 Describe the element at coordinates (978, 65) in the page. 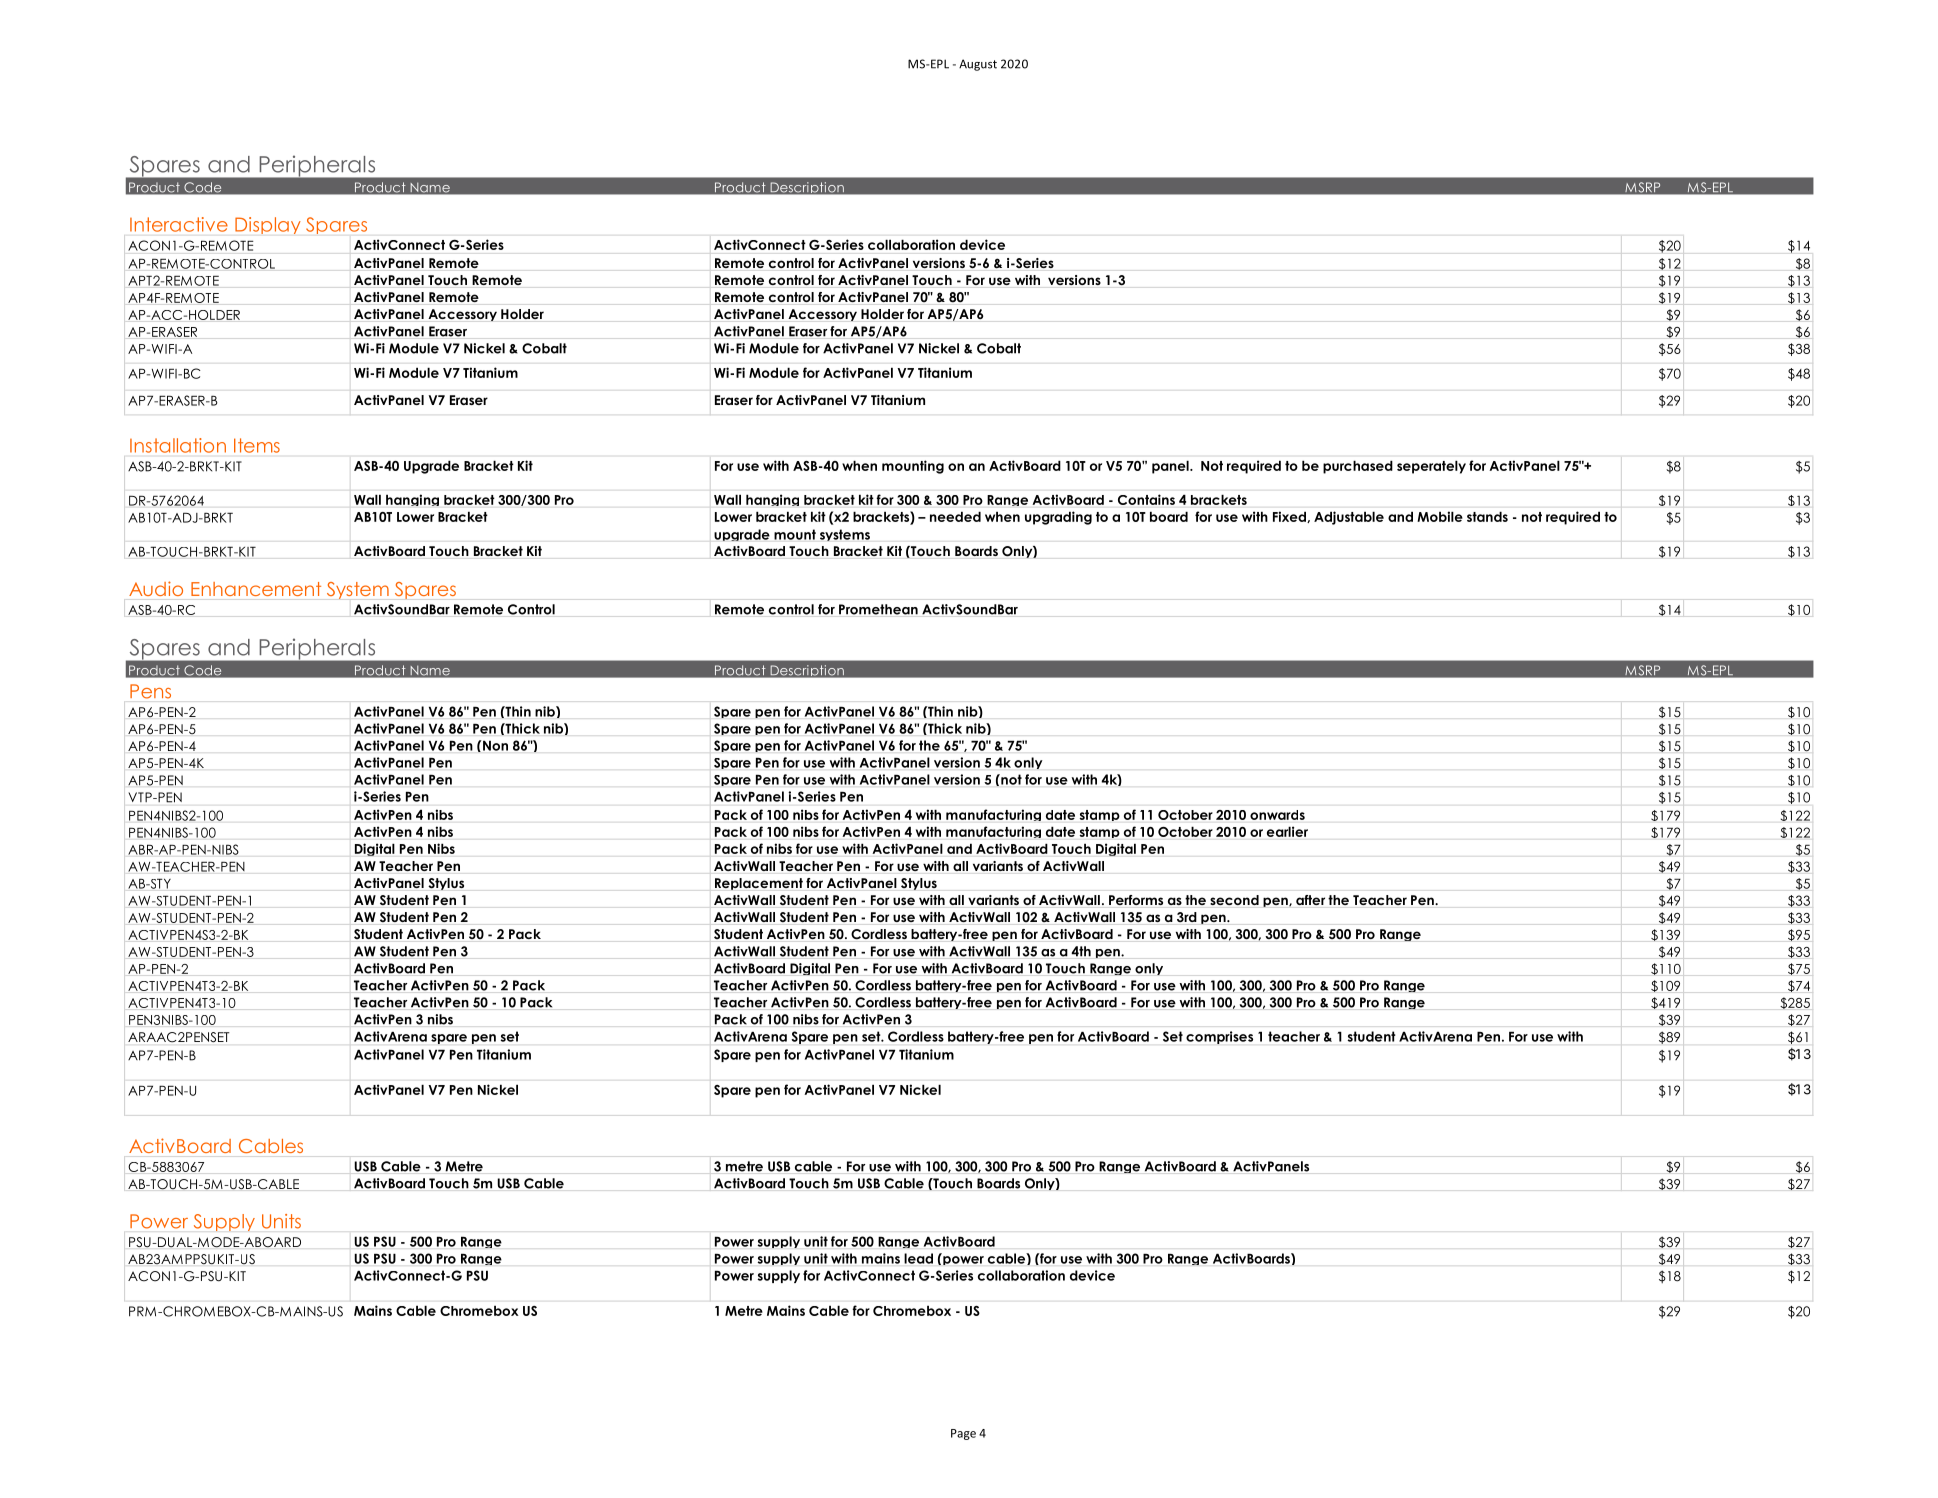

I see `August` at that location.
